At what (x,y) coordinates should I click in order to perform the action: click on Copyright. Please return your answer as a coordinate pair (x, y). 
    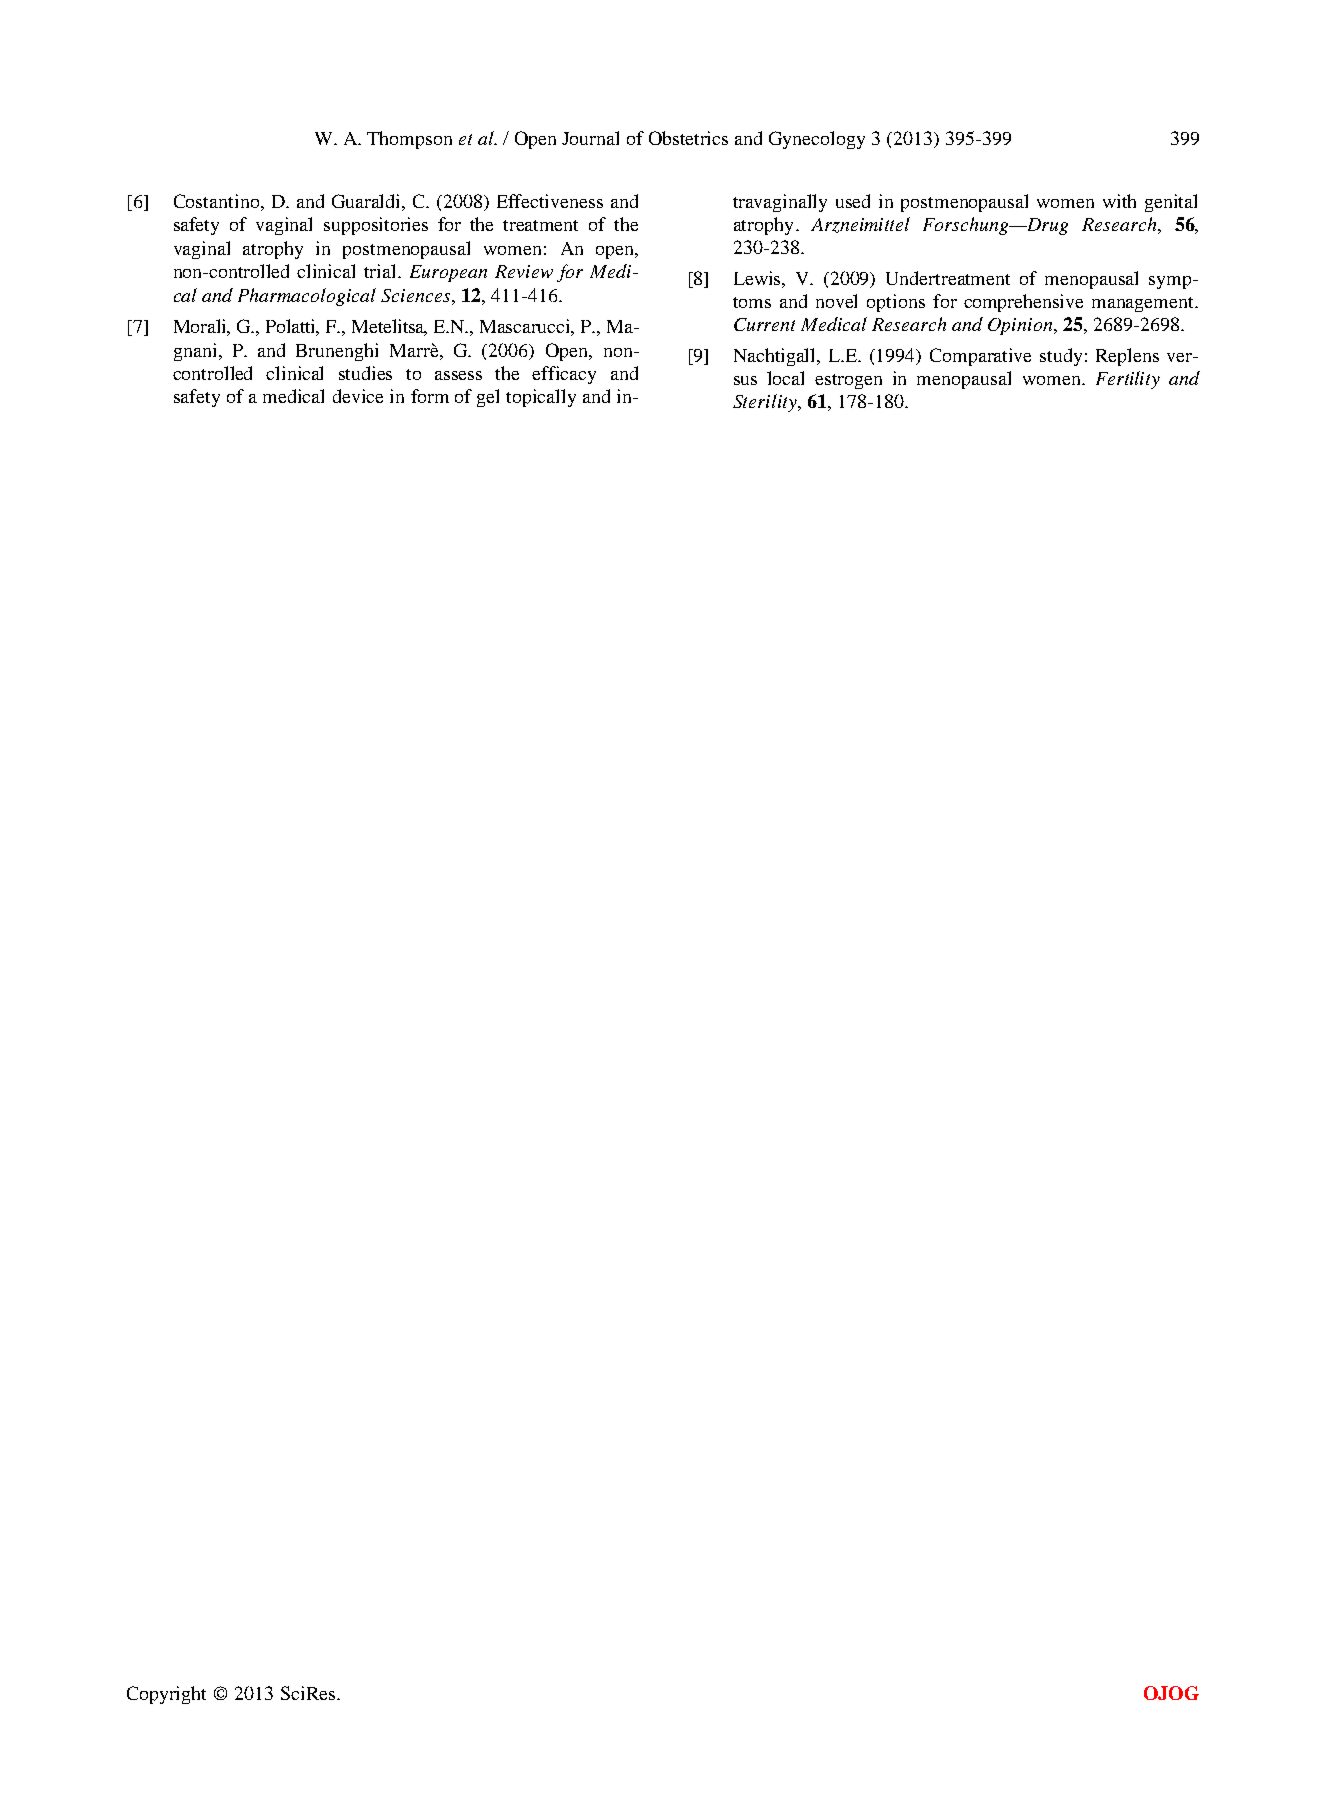
    Looking at the image, I should click on (166, 1695).
